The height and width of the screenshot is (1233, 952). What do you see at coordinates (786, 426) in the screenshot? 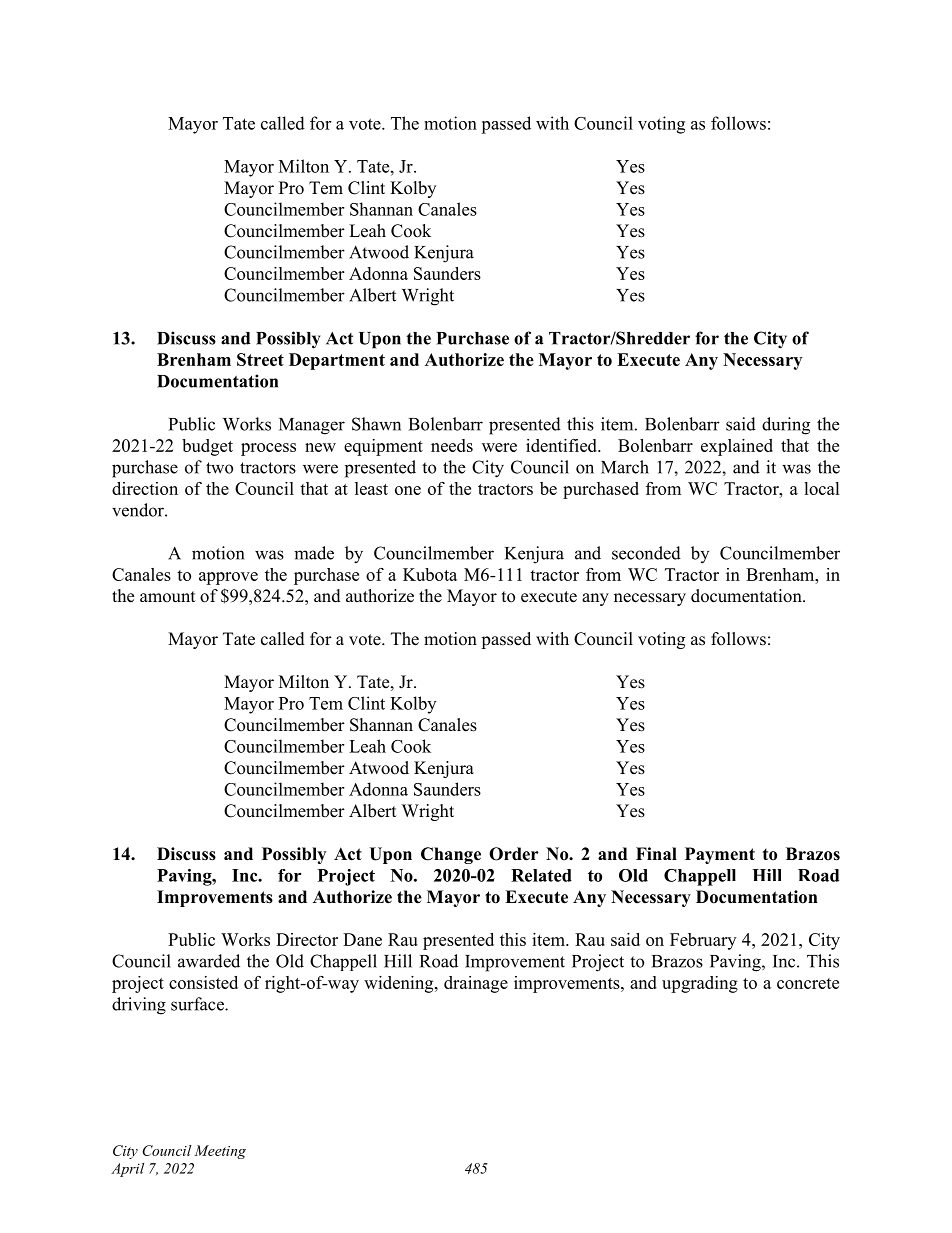
I see `during` at bounding box center [786, 426].
